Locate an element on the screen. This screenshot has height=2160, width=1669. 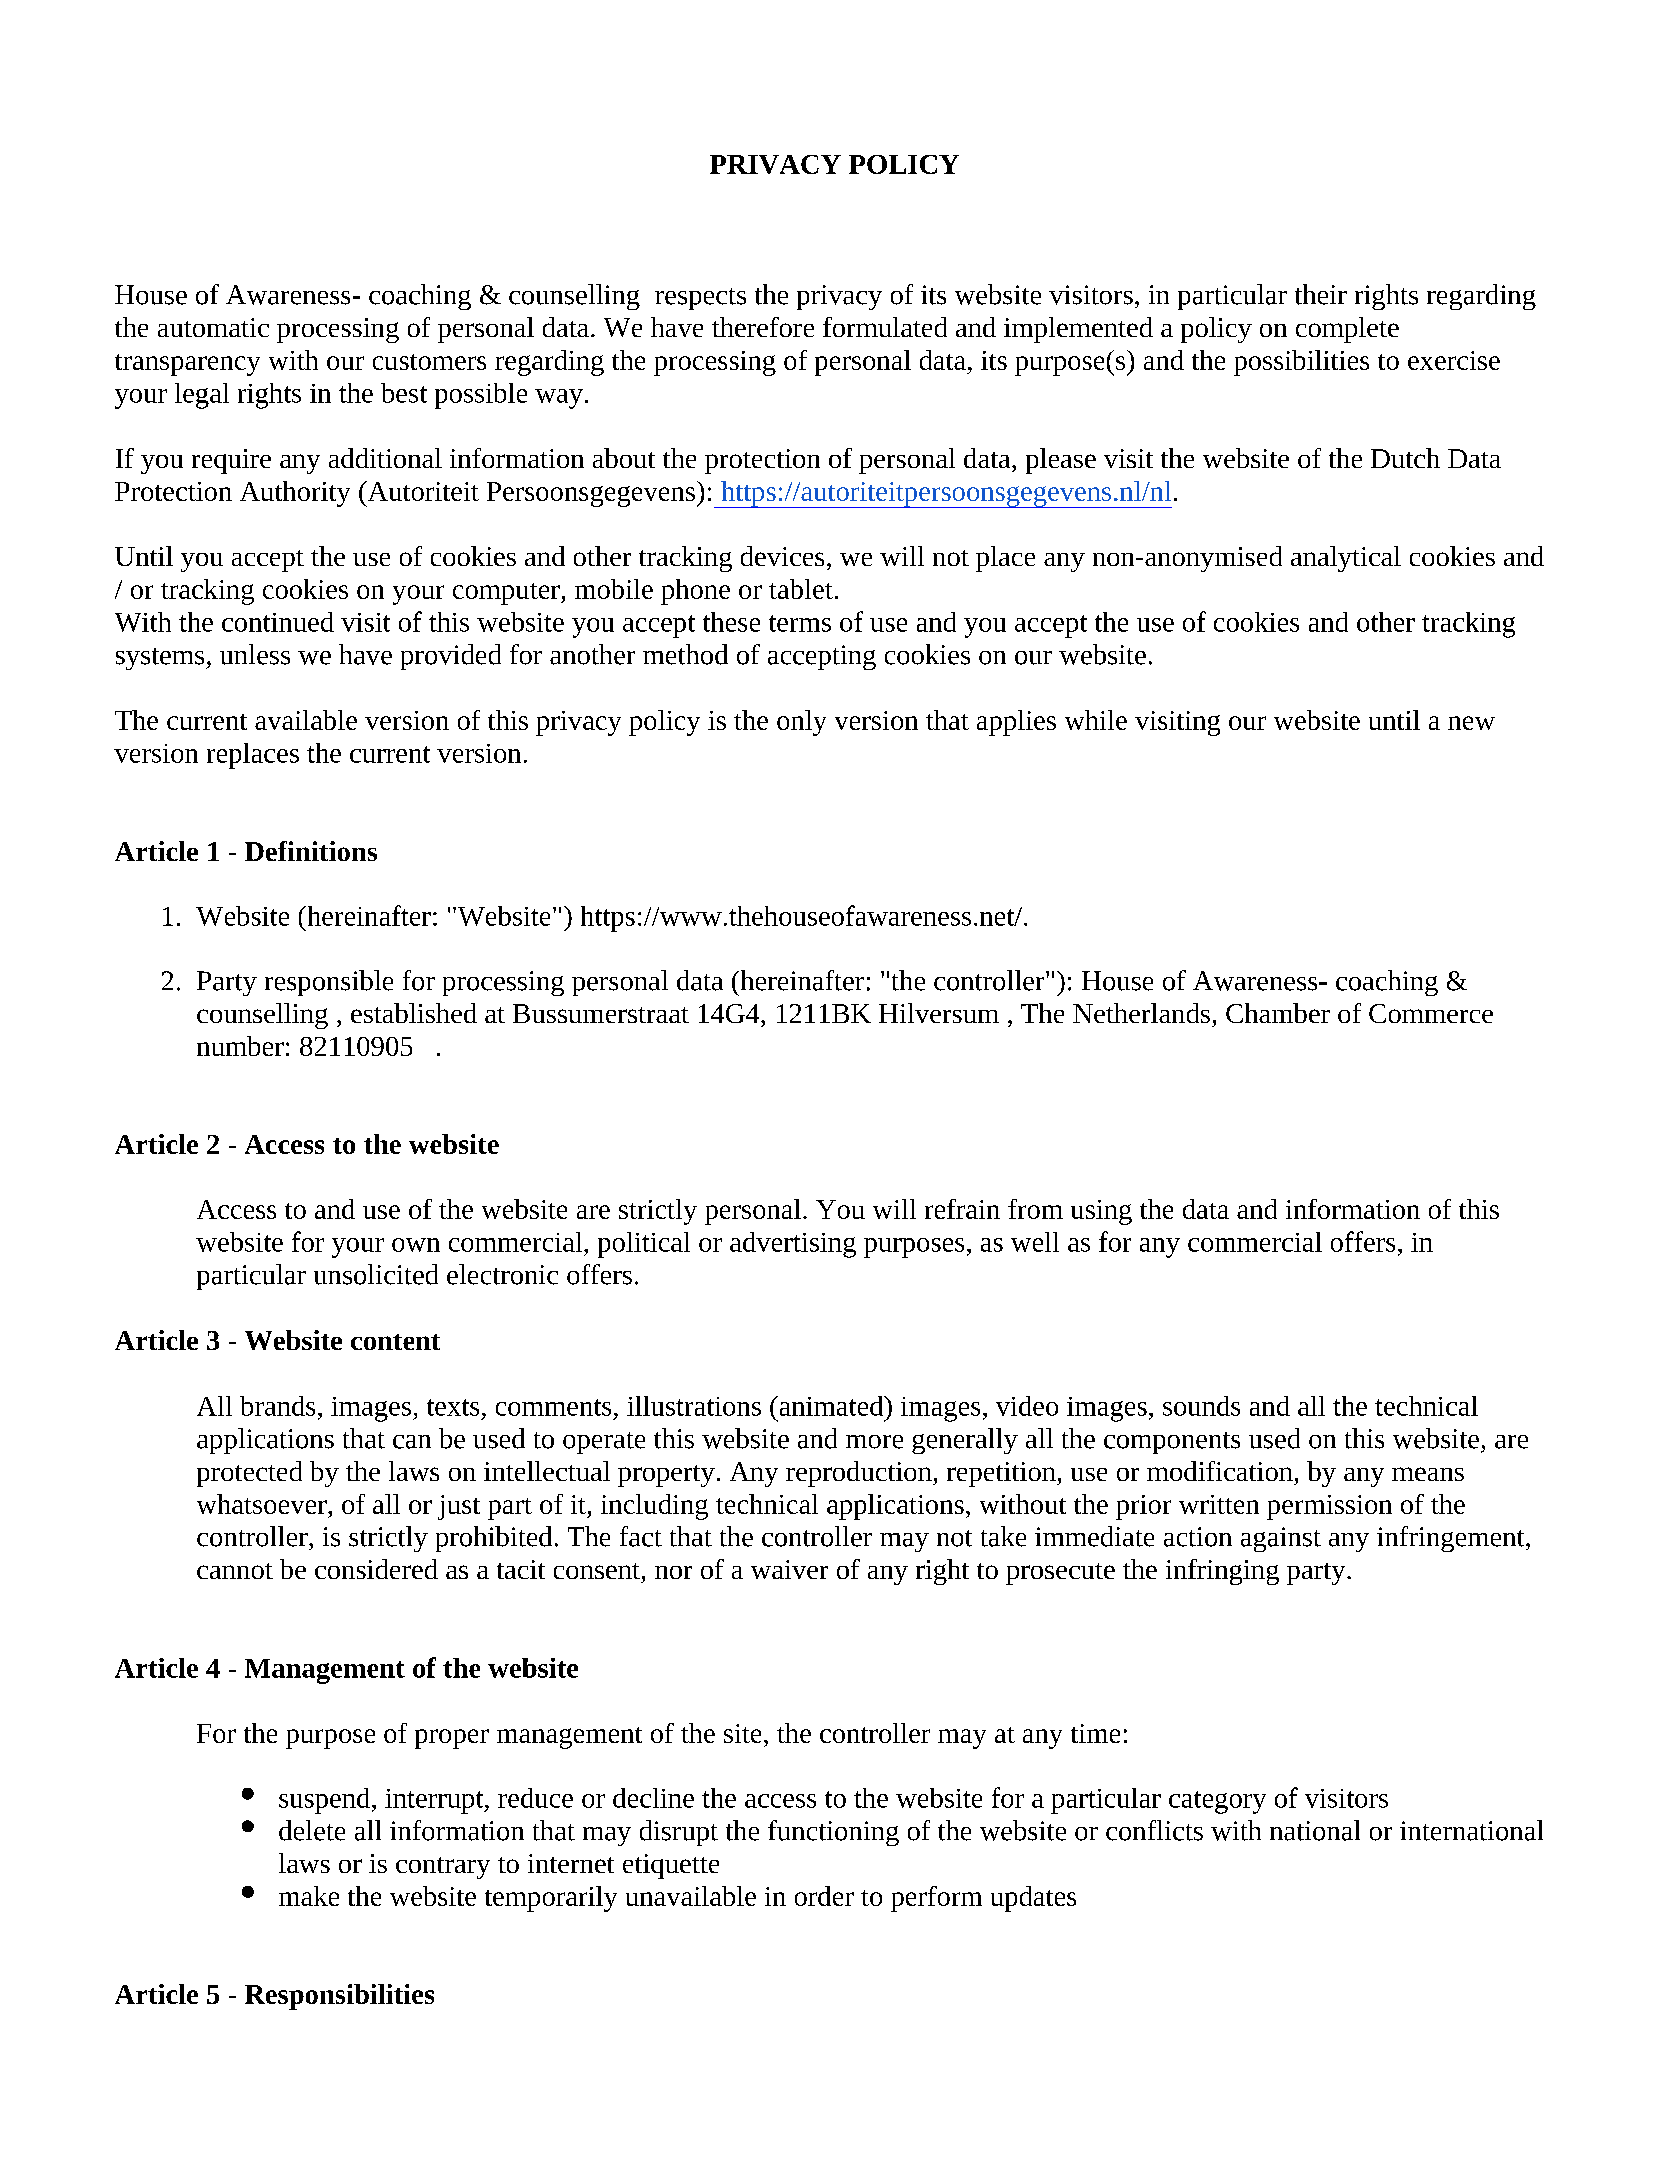
make is located at coordinates (309, 1896).
